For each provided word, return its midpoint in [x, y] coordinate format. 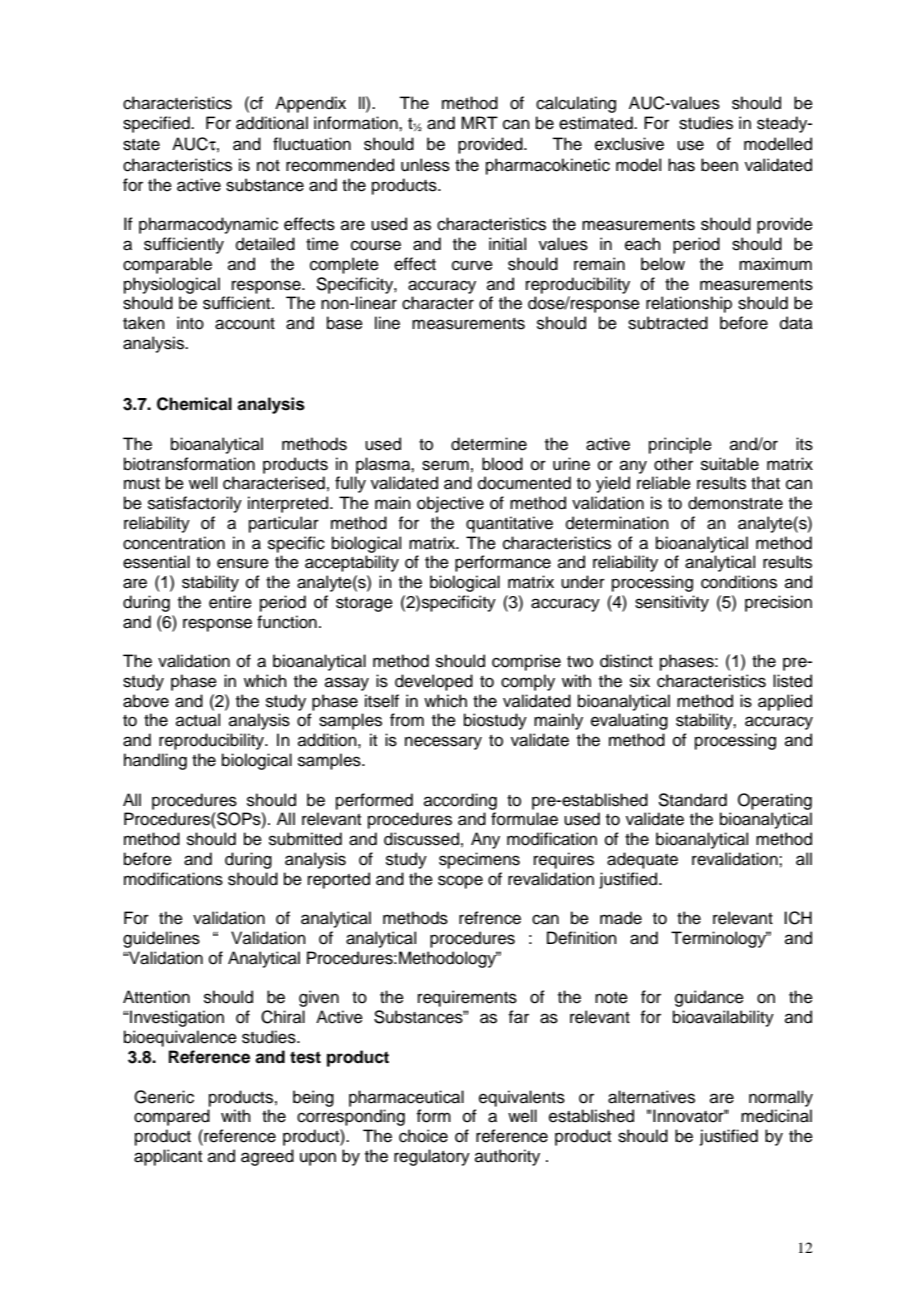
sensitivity [672, 603]
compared [172, 1117]
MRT [479, 122]
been [719, 165]
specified [157, 124]
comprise [526, 662]
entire [230, 602]
